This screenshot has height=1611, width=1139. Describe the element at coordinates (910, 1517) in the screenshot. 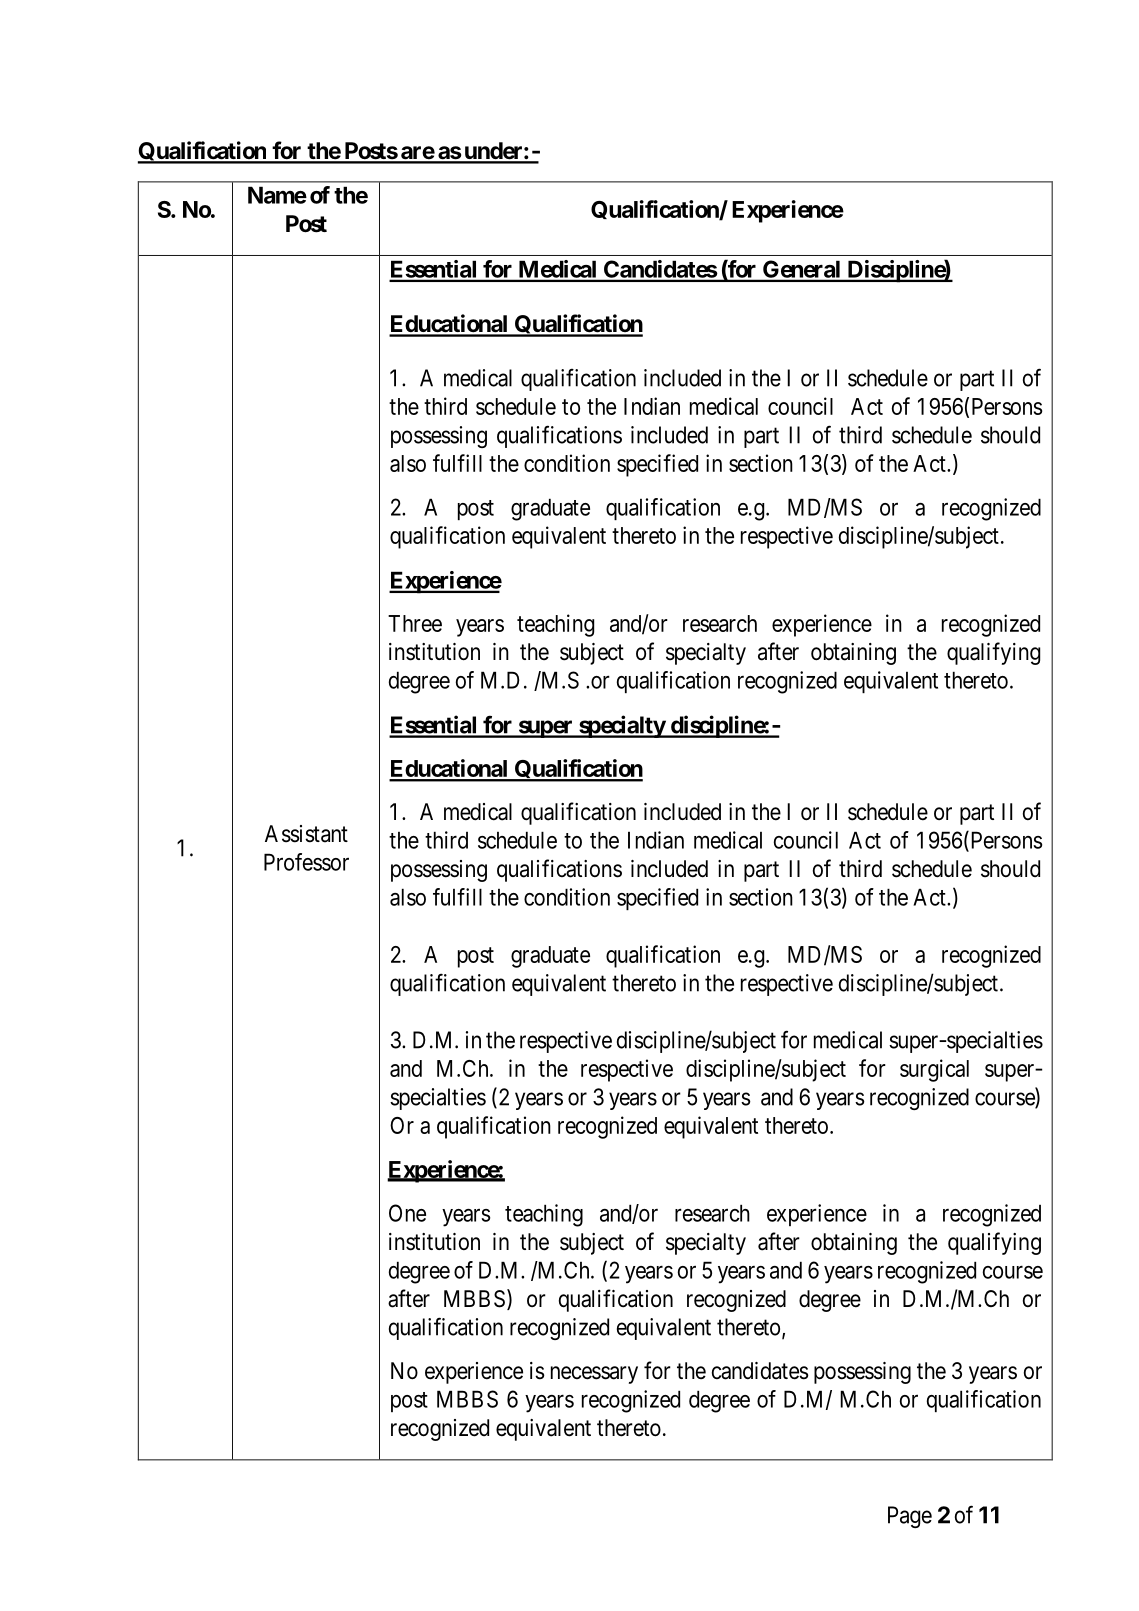

I see `Page` at that location.
